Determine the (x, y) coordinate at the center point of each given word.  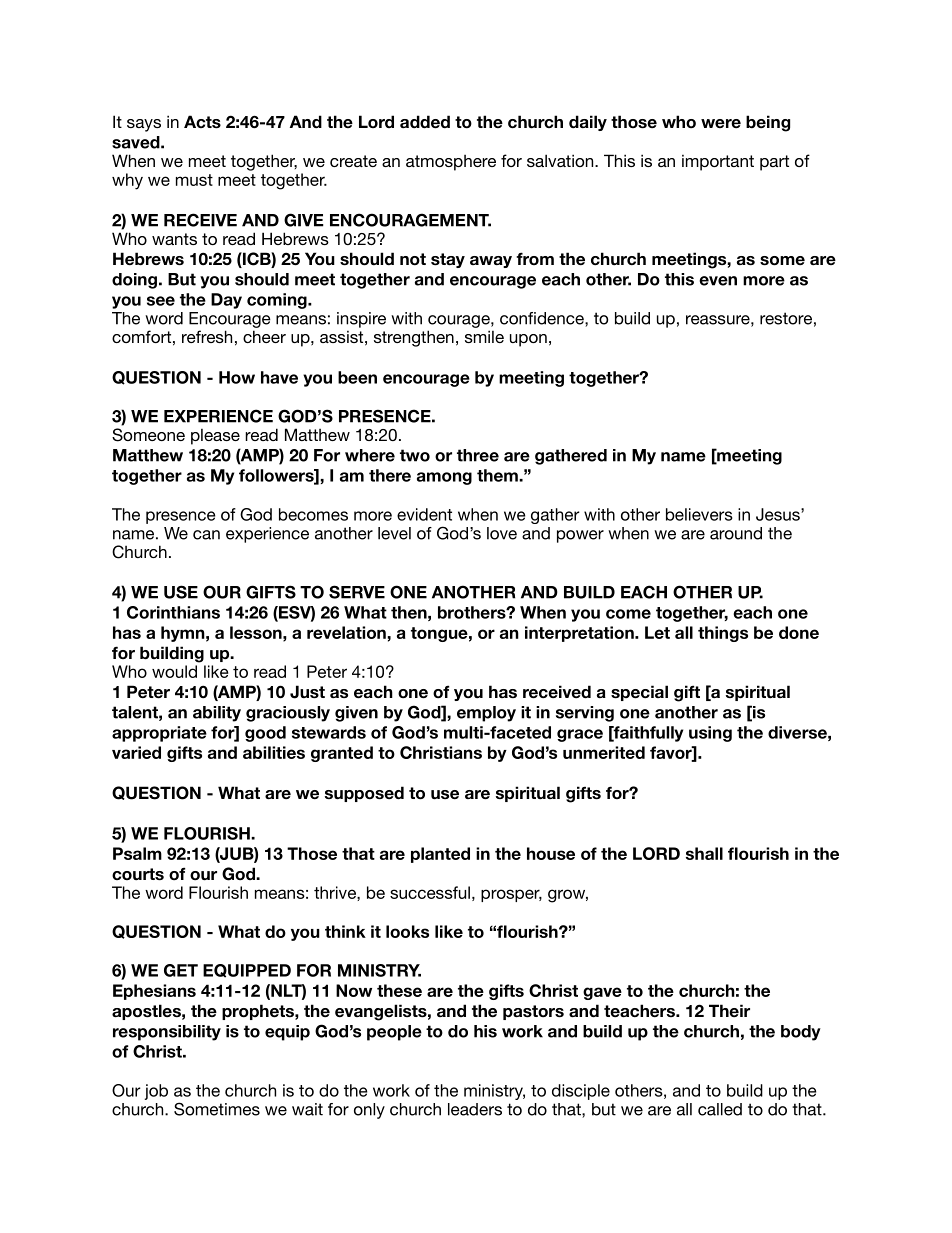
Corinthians (173, 612)
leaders (475, 1109)
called (720, 1109)
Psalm (137, 853)
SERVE (357, 592)
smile (484, 336)
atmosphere (451, 163)
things (723, 634)
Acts (202, 122)
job (156, 1092)
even (718, 281)
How (237, 377)
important (718, 163)
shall (704, 853)
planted (440, 855)
